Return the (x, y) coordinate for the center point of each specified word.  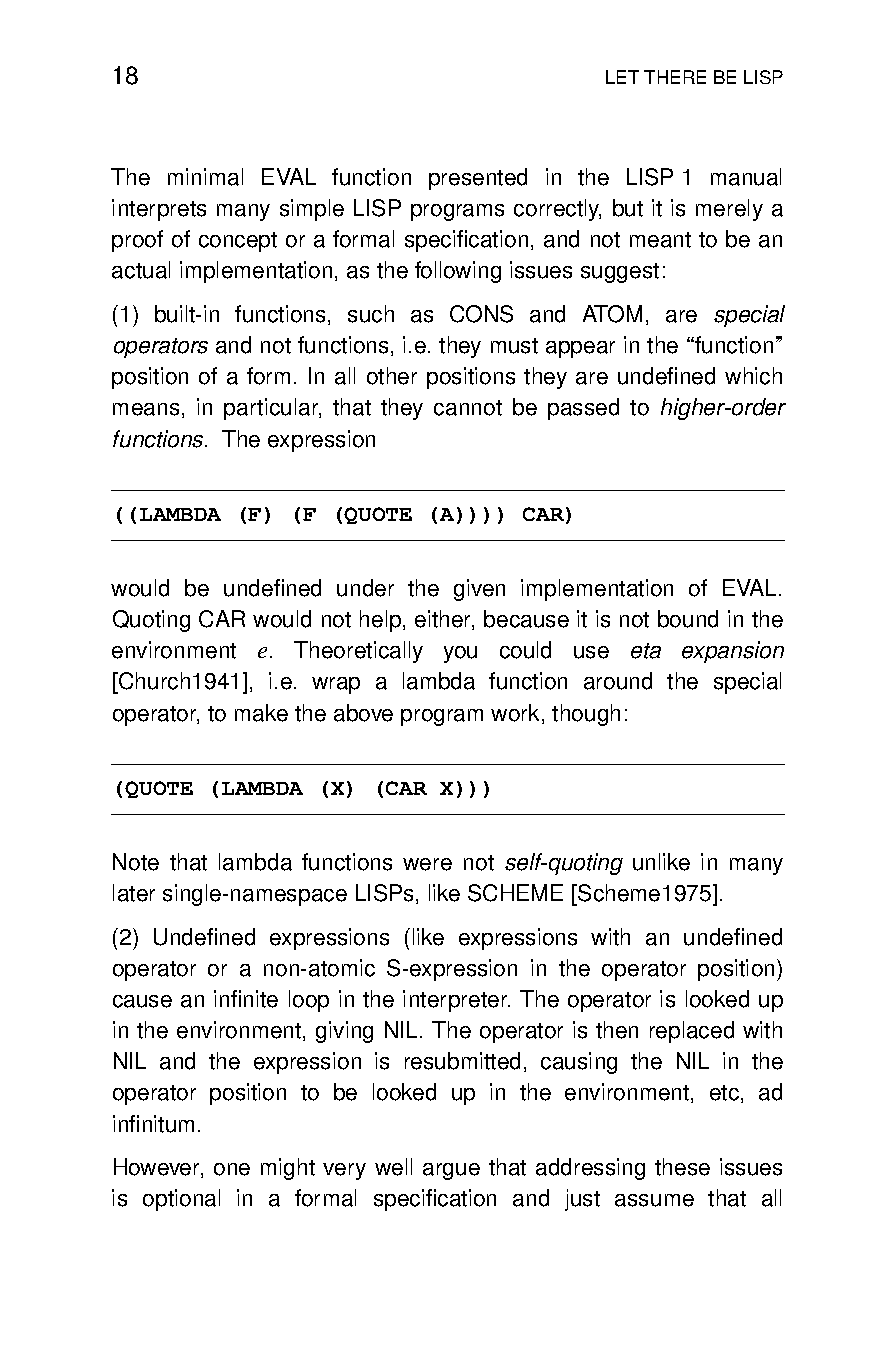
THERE (675, 77)
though (586, 715)
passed (583, 409)
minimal (205, 177)
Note (136, 862)
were (427, 864)
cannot (468, 408)
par (241, 411)
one (232, 1169)
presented (478, 179)
